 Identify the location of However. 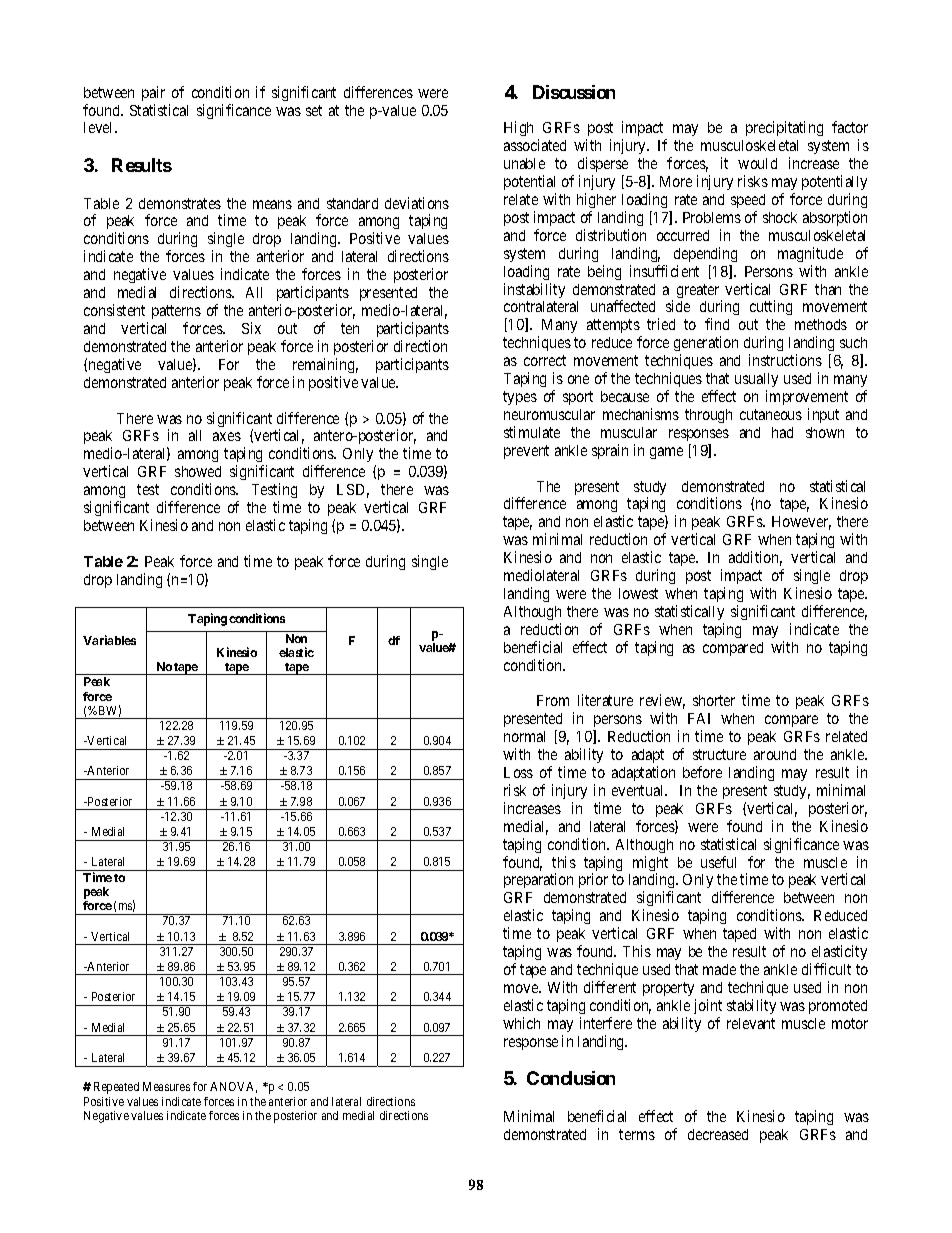
(801, 523).
